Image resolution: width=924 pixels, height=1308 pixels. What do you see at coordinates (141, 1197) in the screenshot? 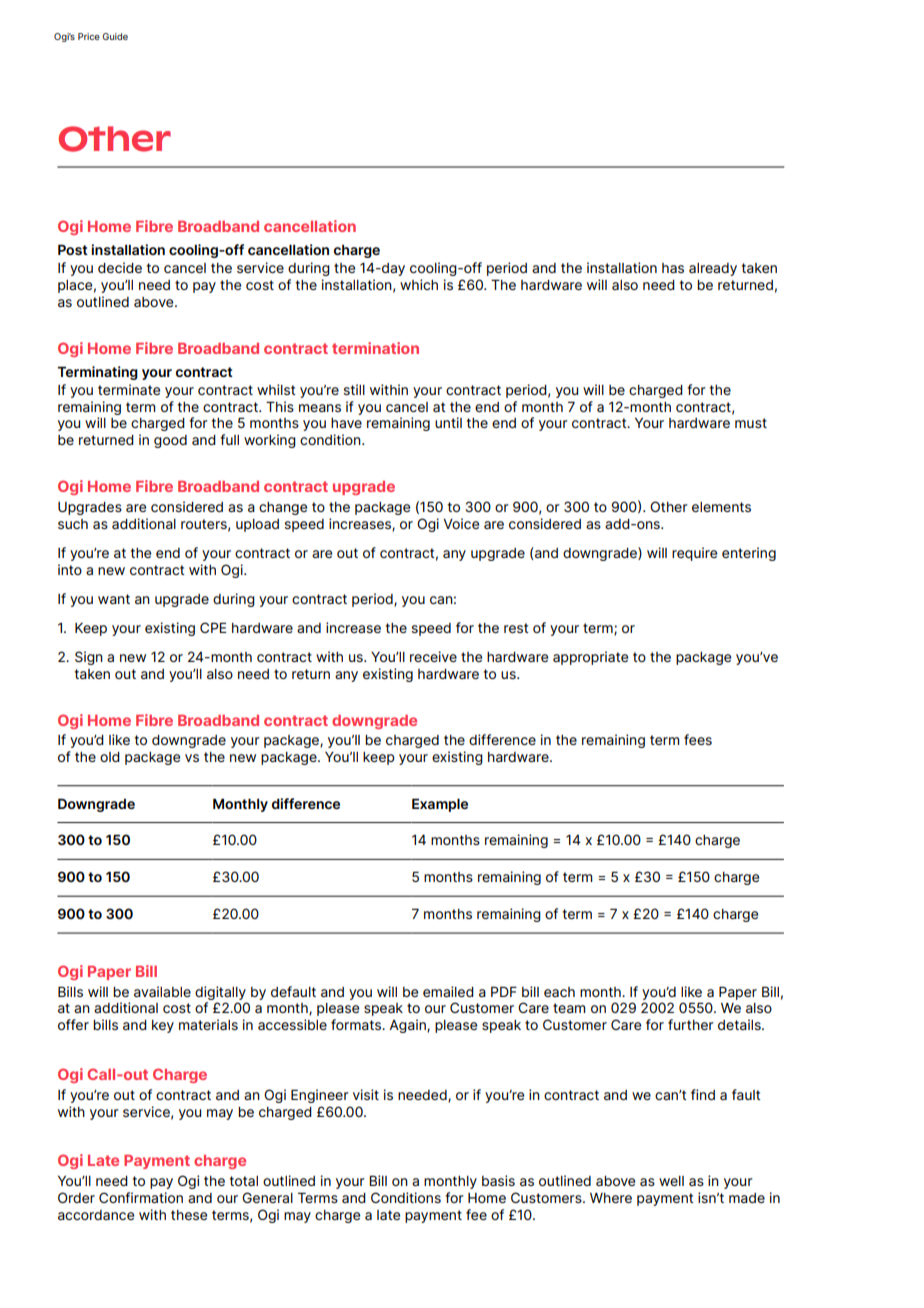
I see `Confirmation` at bounding box center [141, 1197].
